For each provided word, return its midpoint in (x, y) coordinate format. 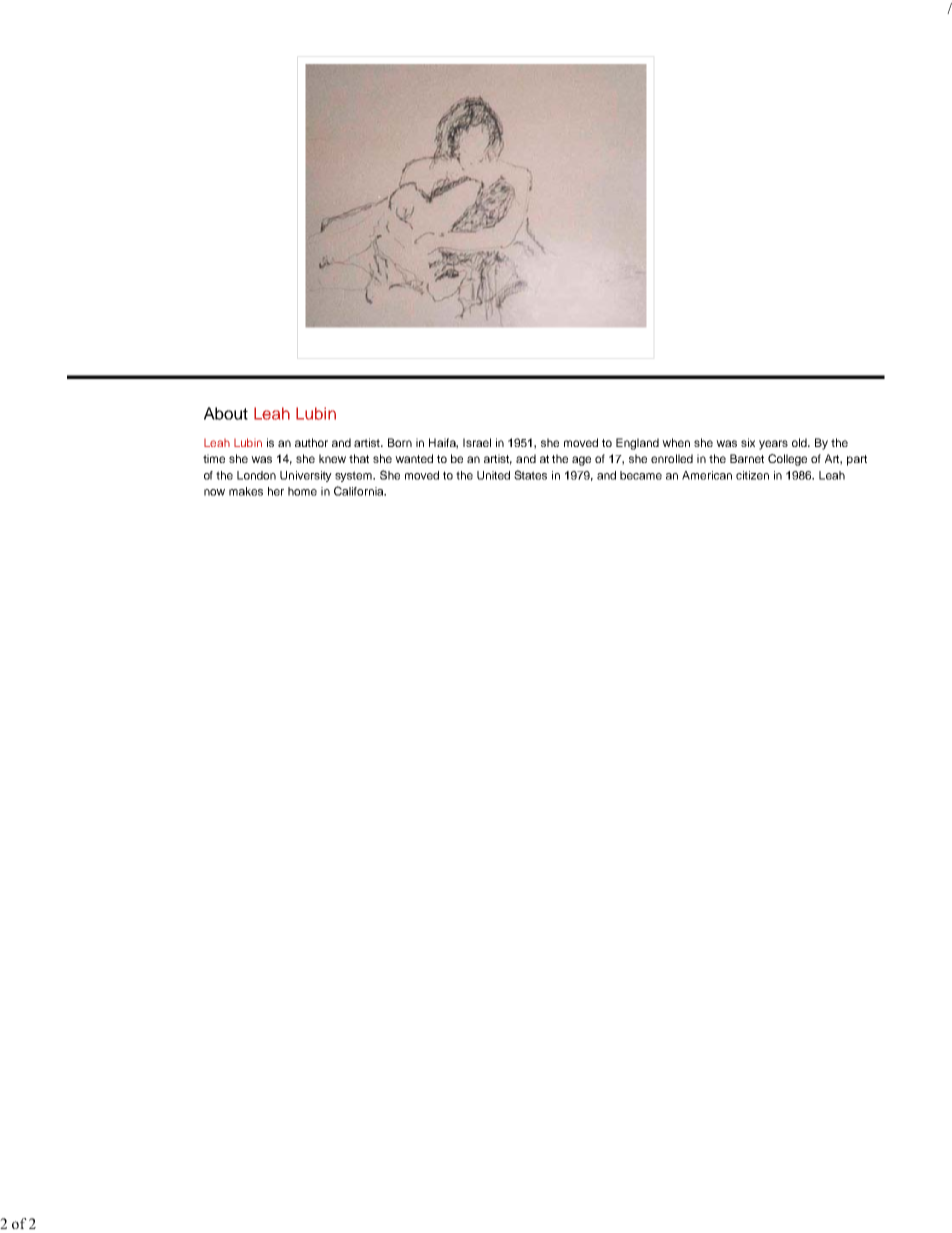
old (800, 442)
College (787, 460)
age (581, 461)
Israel (477, 442)
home (302, 491)
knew (332, 458)
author (311, 442)
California (360, 491)
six (748, 442)
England (637, 444)
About (226, 413)
